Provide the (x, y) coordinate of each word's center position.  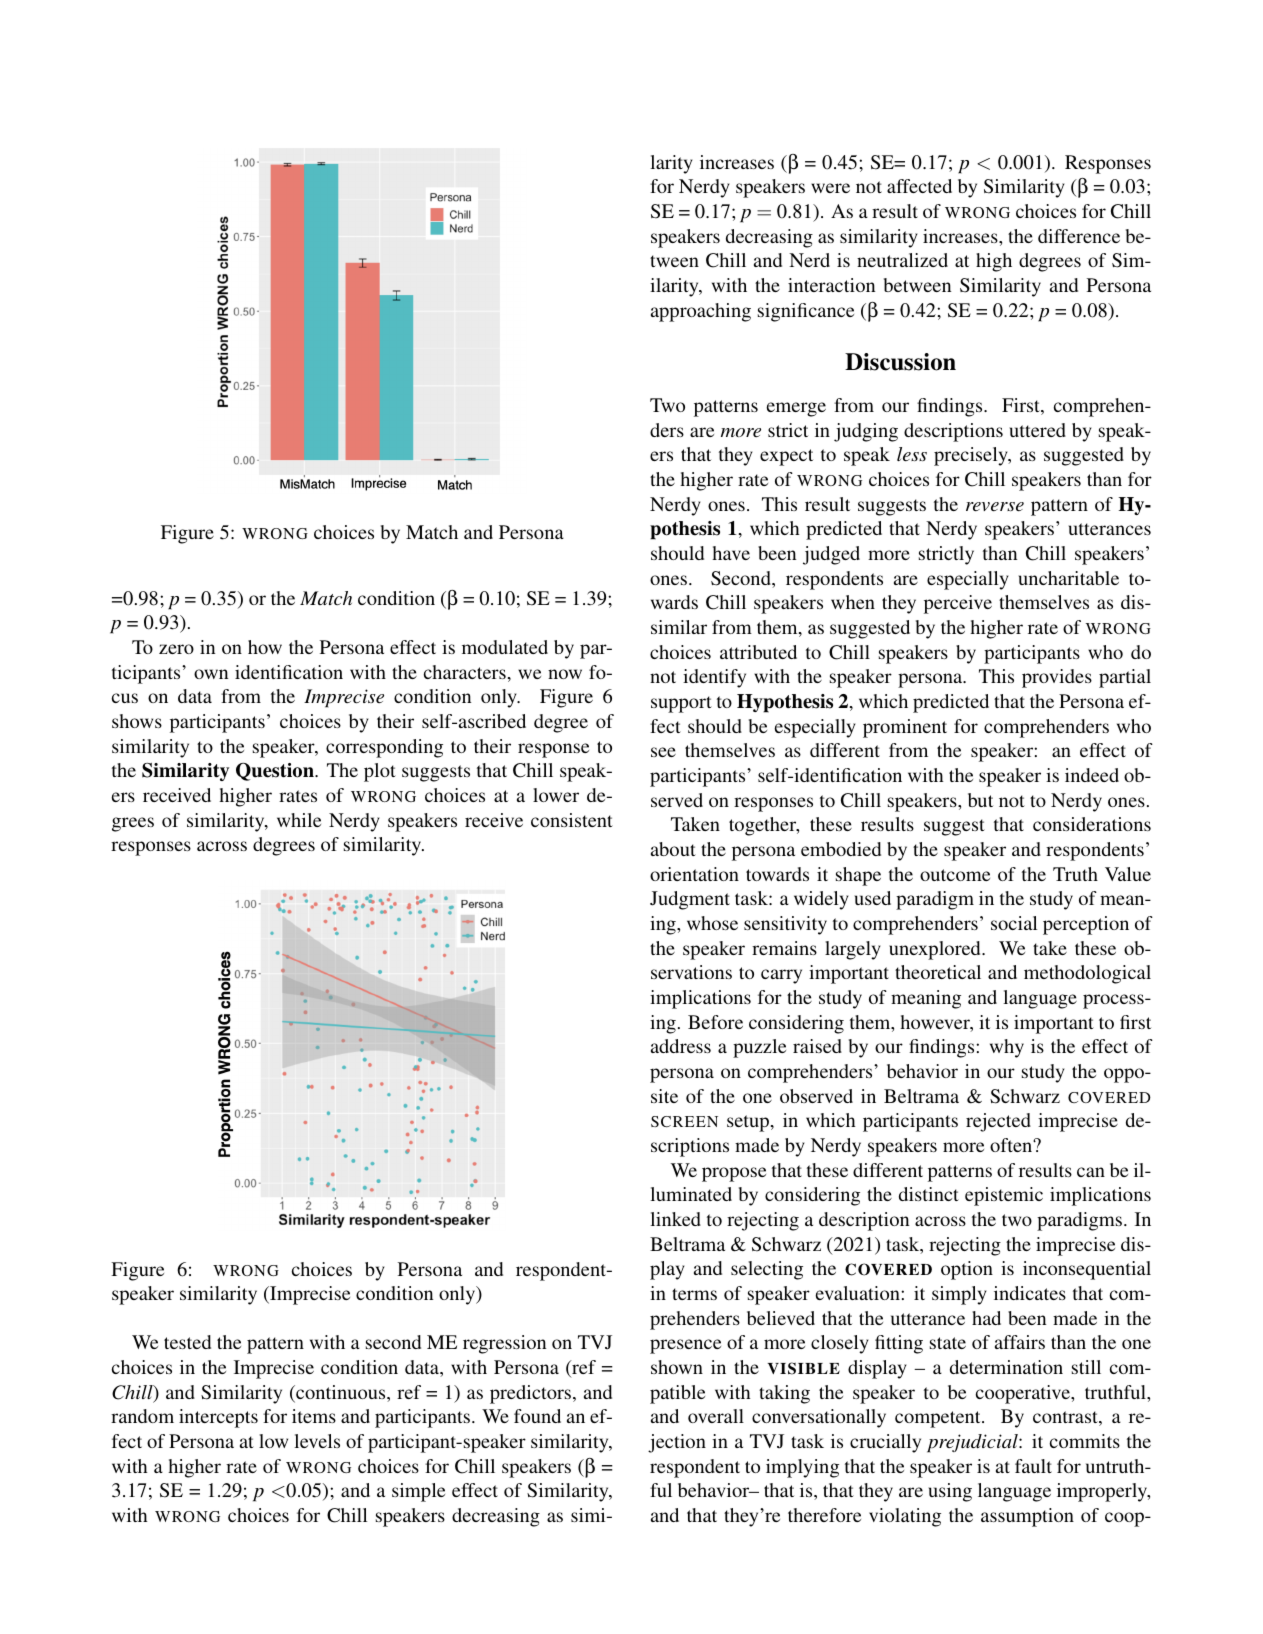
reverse (995, 506)
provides (1057, 678)
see (663, 752)
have (731, 553)
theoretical (938, 972)
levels (317, 1441)
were (830, 188)
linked (675, 1219)
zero (176, 649)
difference (1079, 236)
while (299, 820)
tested (187, 1342)
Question (276, 772)
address (681, 1046)
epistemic (1004, 1196)
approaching (701, 312)
